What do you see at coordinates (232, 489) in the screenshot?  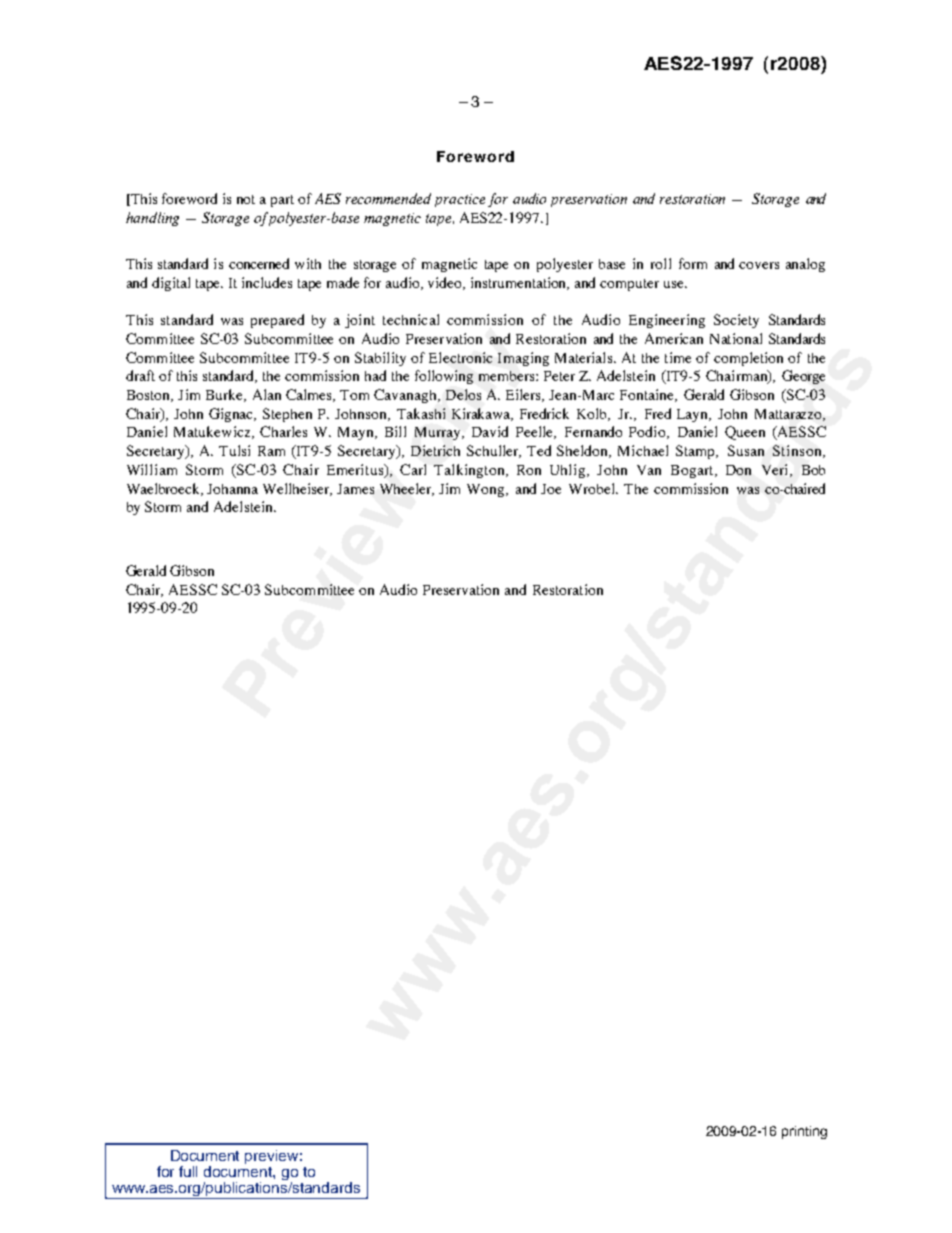 I see `Johanna` at bounding box center [232, 489].
